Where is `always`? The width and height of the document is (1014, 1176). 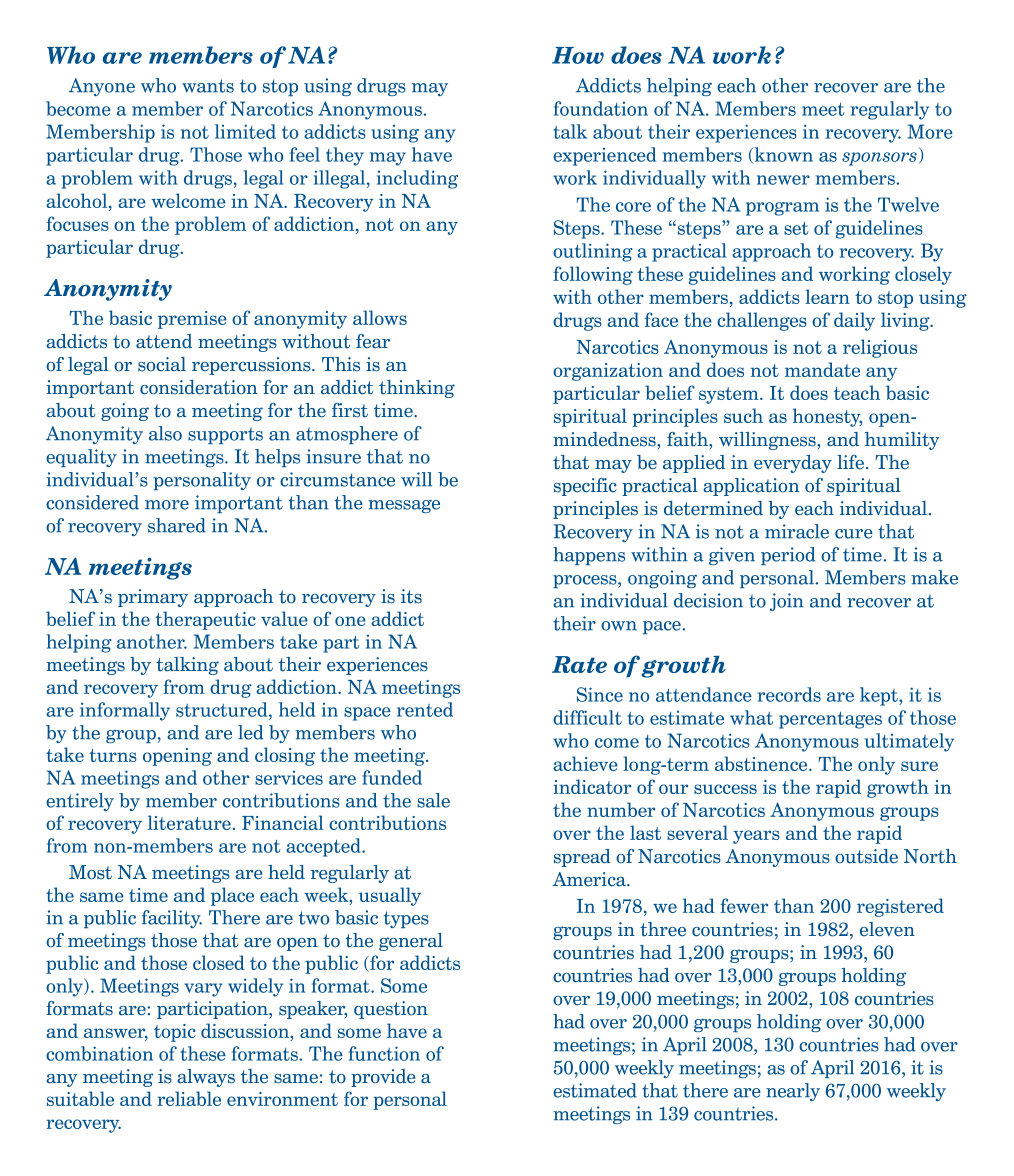
always is located at coordinates (206, 1078).
